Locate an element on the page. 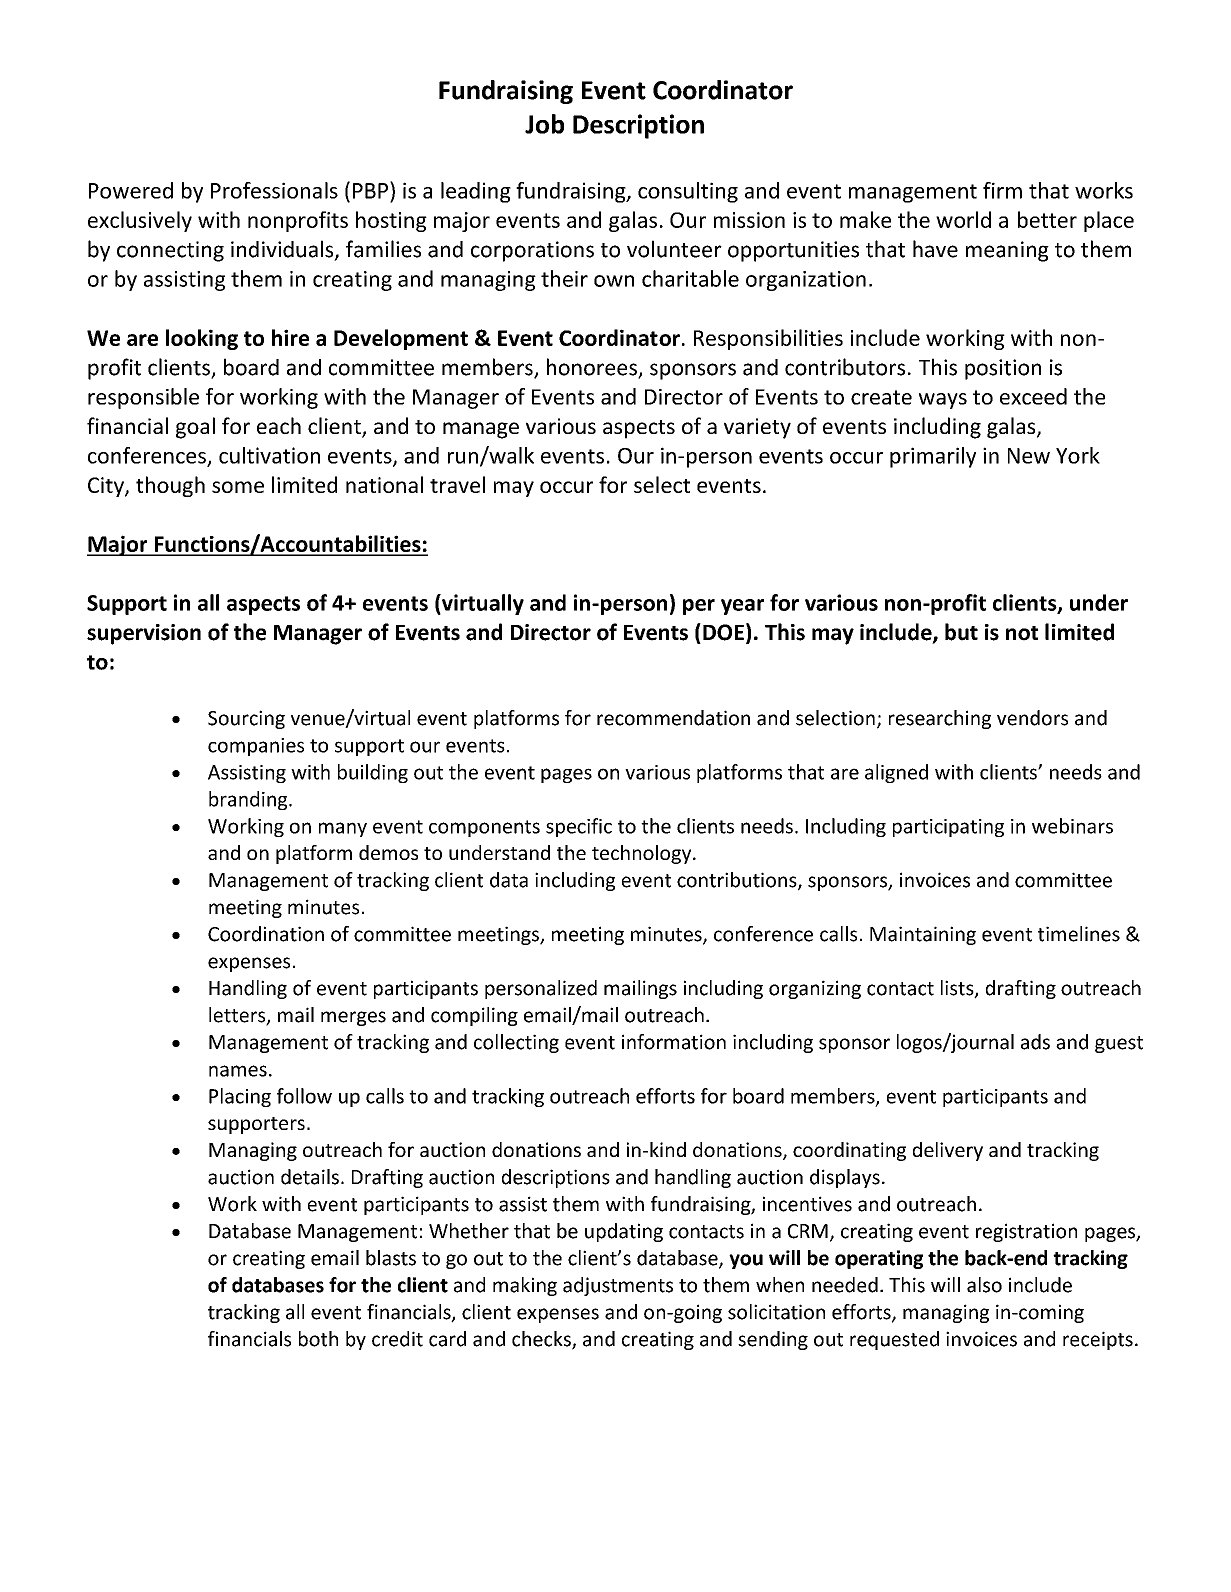  firm is located at coordinates (1002, 190).
